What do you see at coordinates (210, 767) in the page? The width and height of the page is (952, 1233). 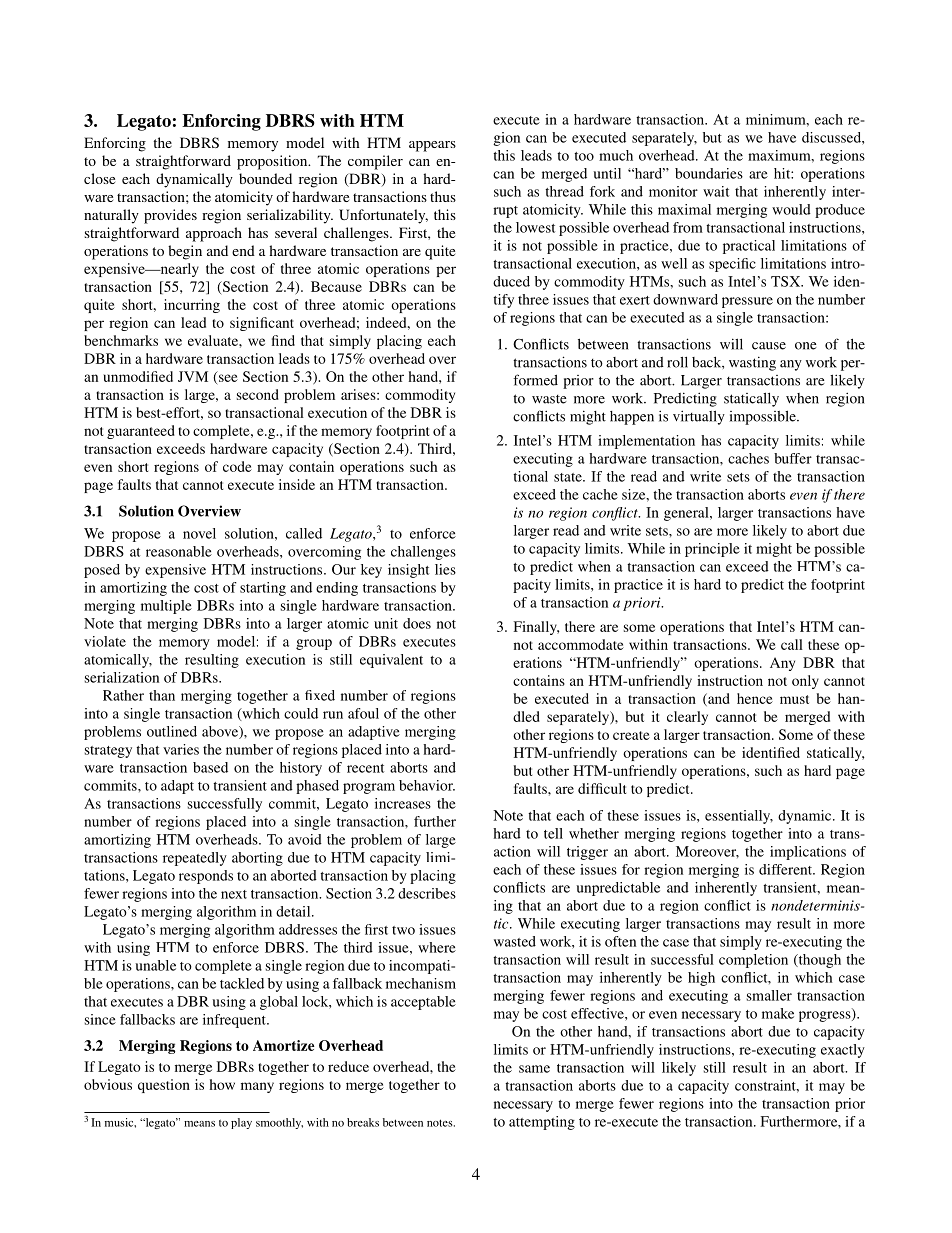 I see `based` at bounding box center [210, 767].
